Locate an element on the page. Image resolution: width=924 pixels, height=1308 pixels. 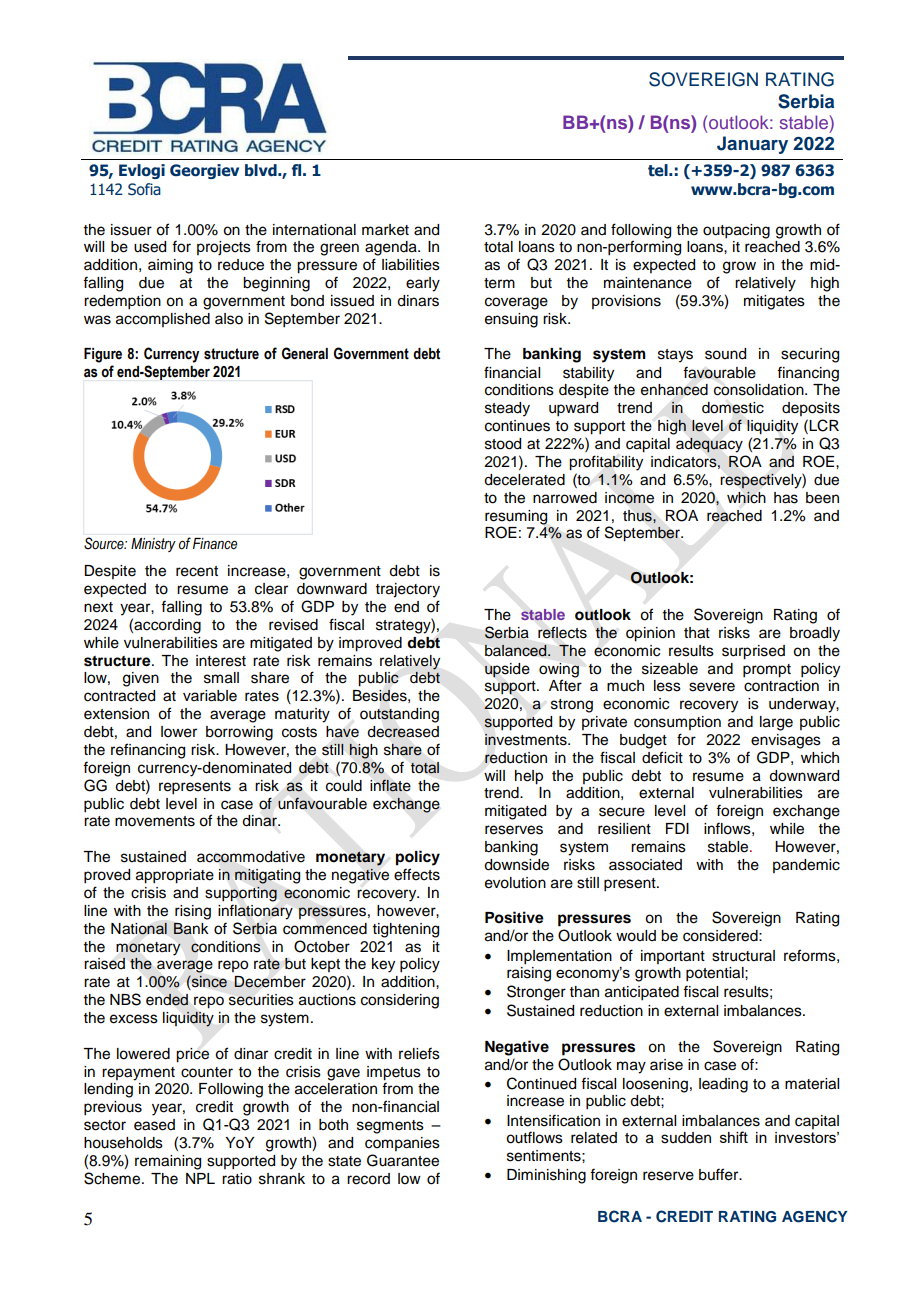
Sofia is located at coordinates (144, 189).
